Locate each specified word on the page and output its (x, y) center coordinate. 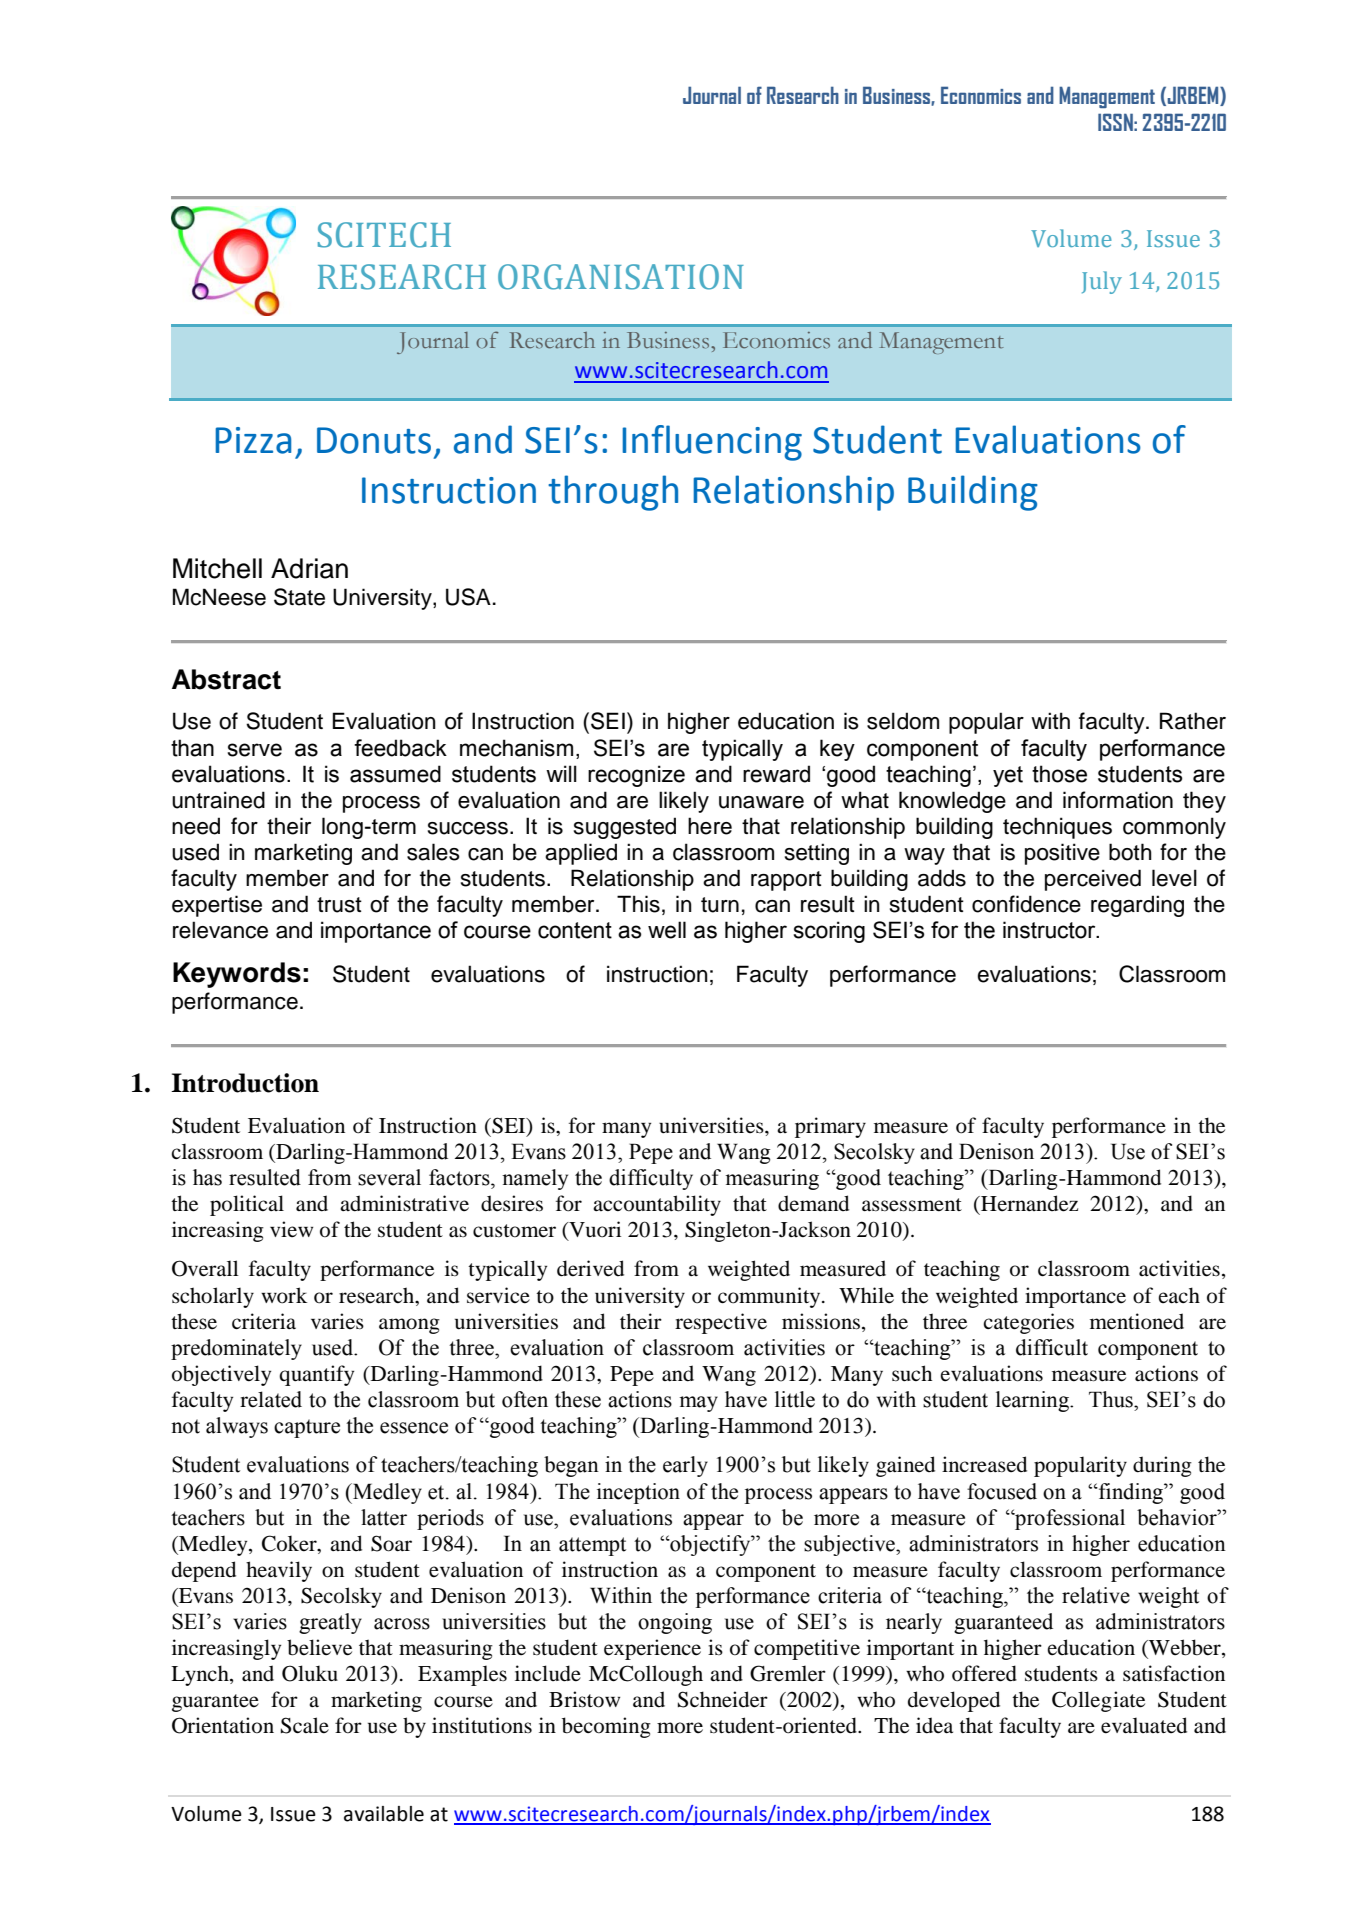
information (1118, 800)
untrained (218, 800)
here (710, 826)
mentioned (1137, 1321)
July (1102, 282)
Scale (305, 1725)
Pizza (253, 440)
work (284, 1295)
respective (721, 1323)
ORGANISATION (621, 277)
